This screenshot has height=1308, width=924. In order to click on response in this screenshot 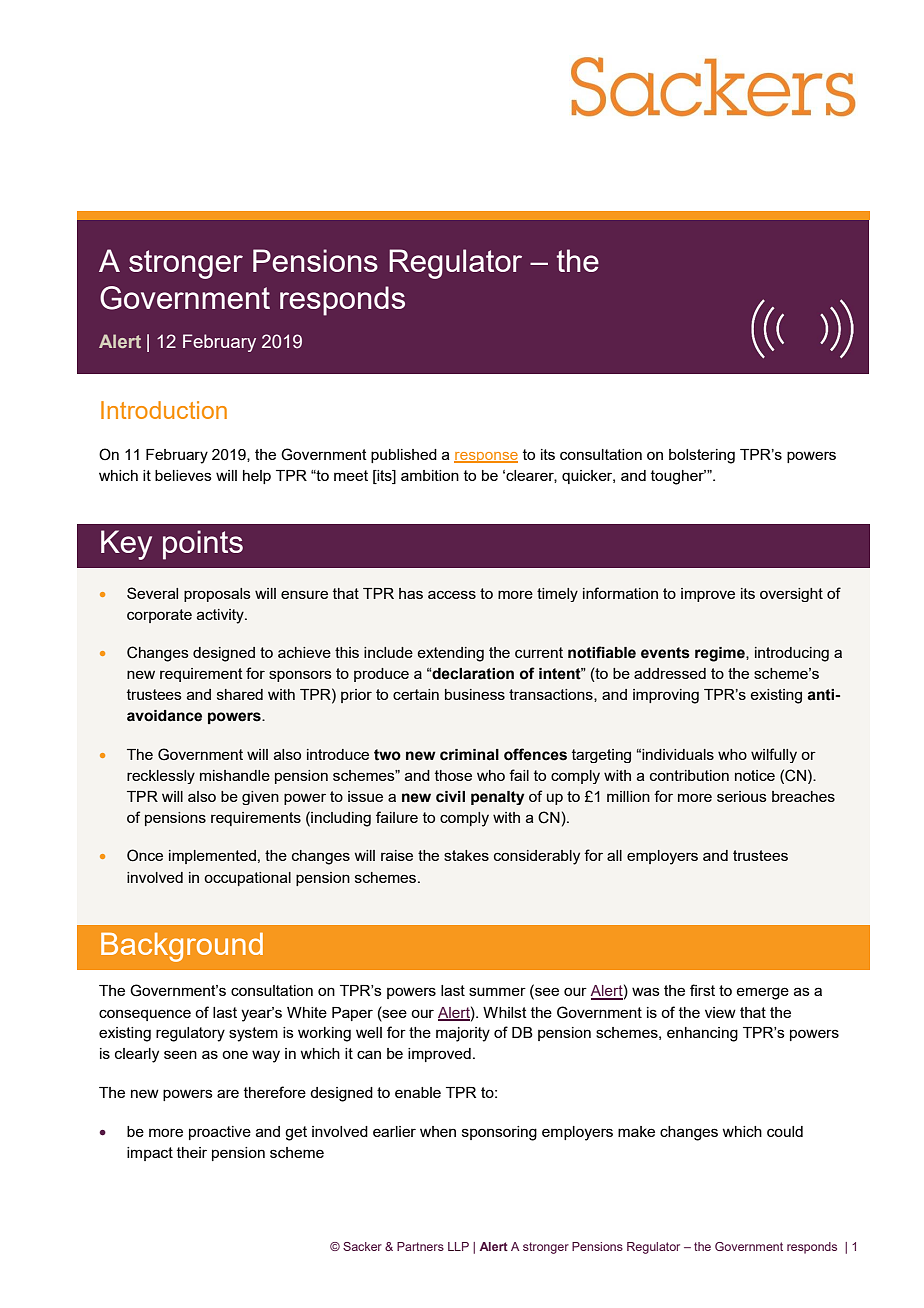, I will do `click(486, 457)`.
